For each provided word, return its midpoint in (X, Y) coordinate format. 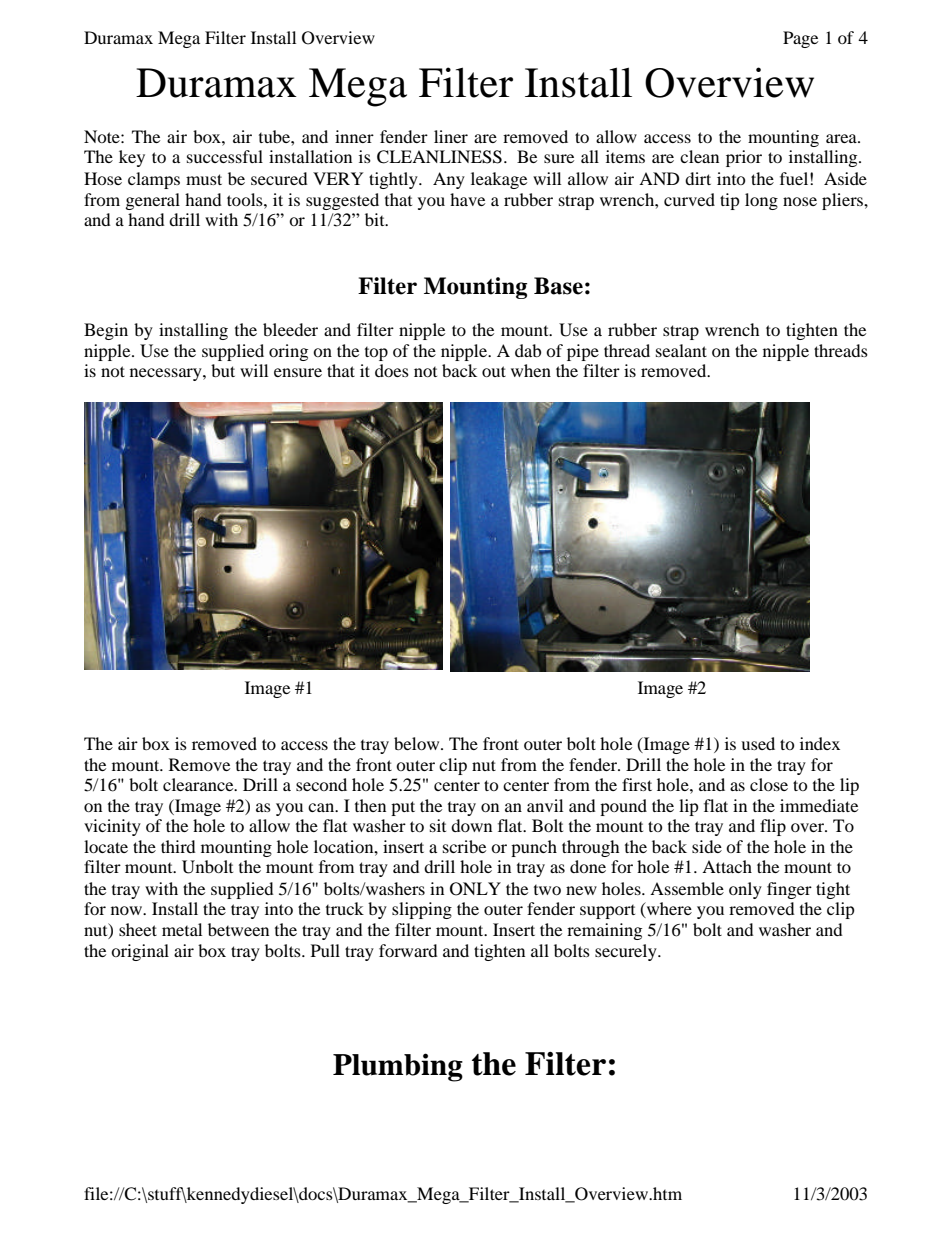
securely (627, 952)
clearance (199, 784)
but (223, 370)
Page (800, 39)
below (418, 743)
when (531, 370)
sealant (681, 350)
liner (451, 136)
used (758, 743)
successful (225, 156)
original (140, 952)
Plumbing (398, 1067)
